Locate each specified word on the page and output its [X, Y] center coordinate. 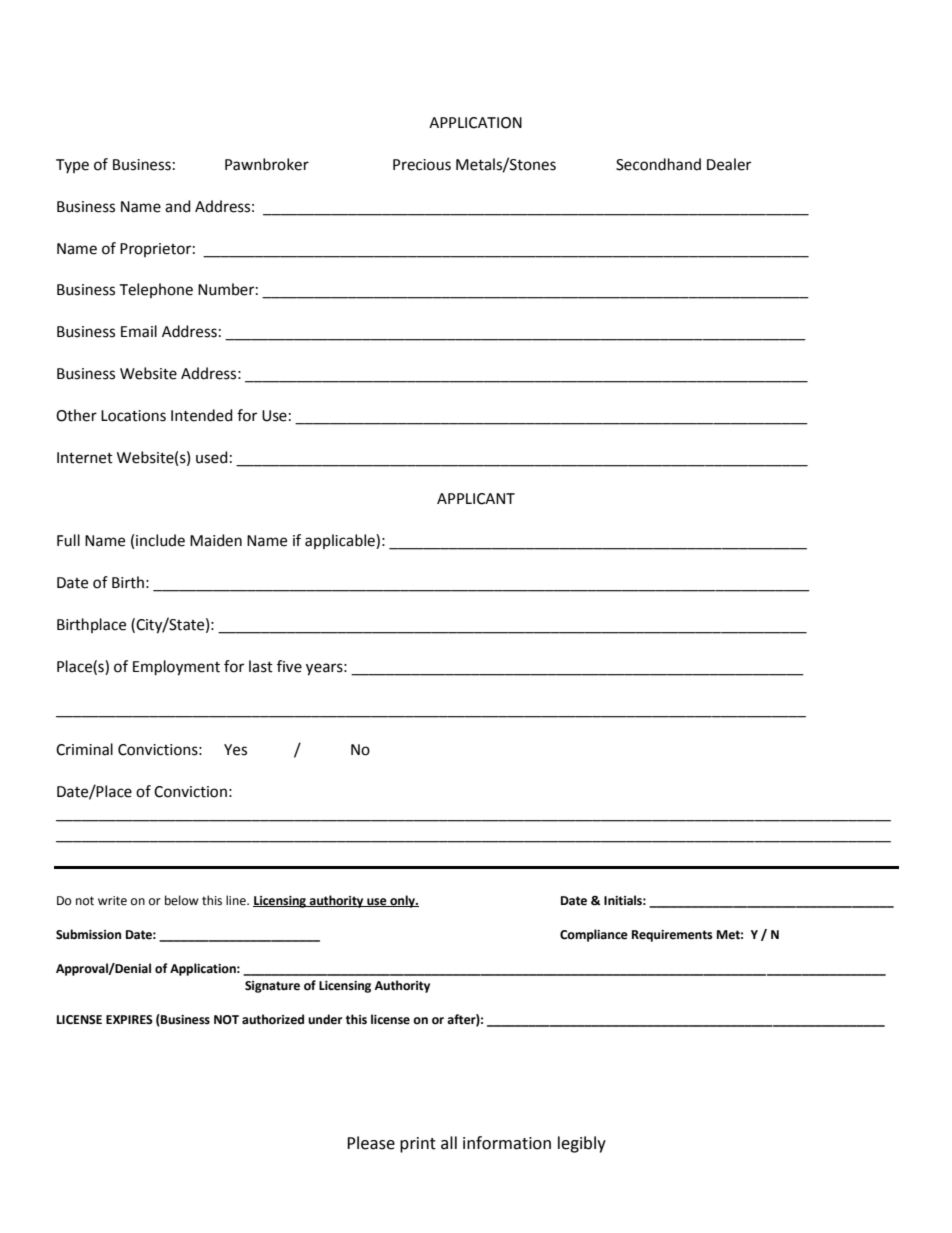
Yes [235, 750]
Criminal [84, 749]
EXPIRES [129, 1020]
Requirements [672, 936]
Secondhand [658, 164]
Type [72, 166]
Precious [422, 165]
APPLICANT [476, 499]
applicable [341, 541]
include [160, 540]
